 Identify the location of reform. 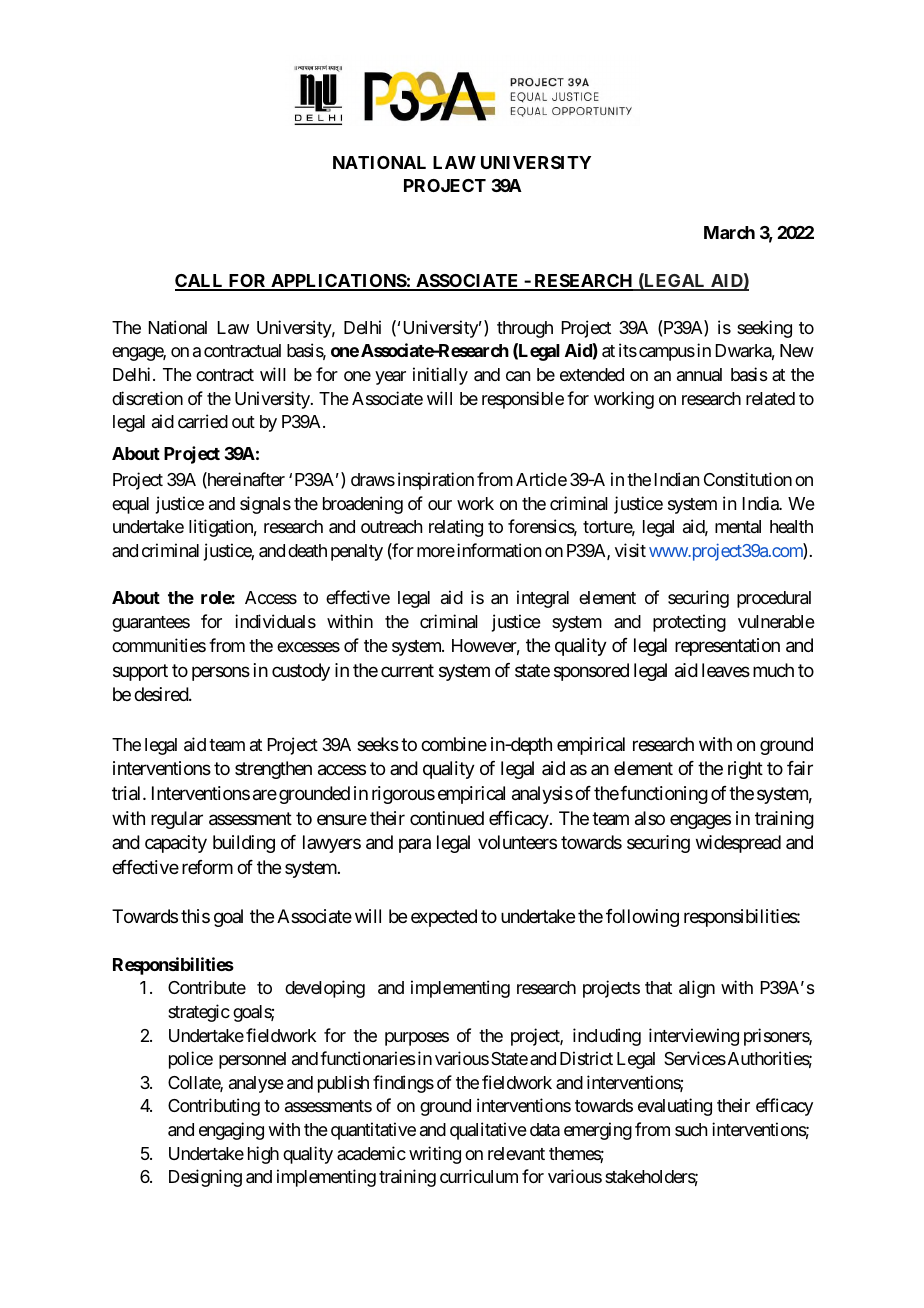
(207, 867).
